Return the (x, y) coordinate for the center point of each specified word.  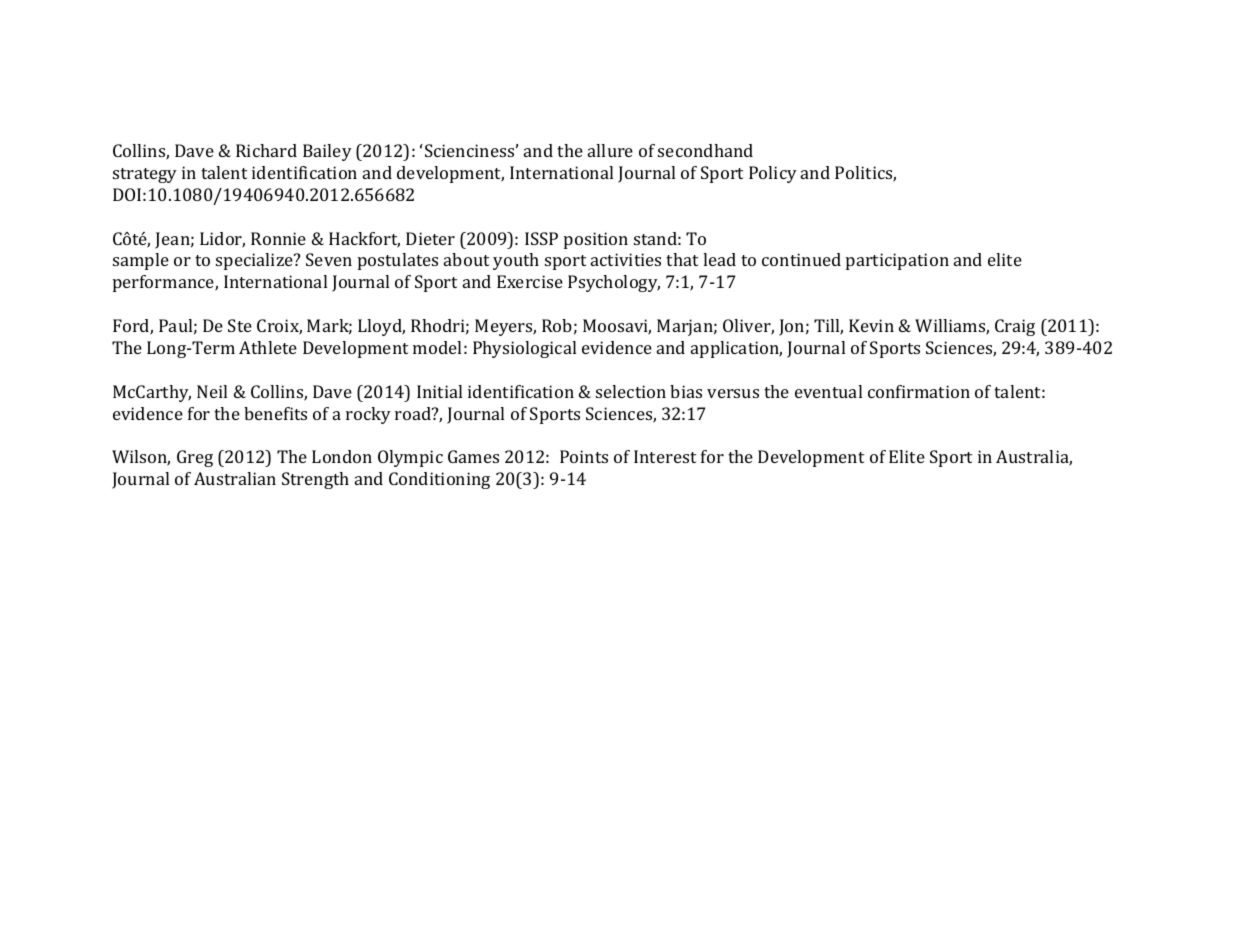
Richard (266, 150)
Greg (195, 458)
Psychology (614, 283)
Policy (773, 174)
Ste (240, 325)
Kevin (871, 325)
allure (610, 150)
